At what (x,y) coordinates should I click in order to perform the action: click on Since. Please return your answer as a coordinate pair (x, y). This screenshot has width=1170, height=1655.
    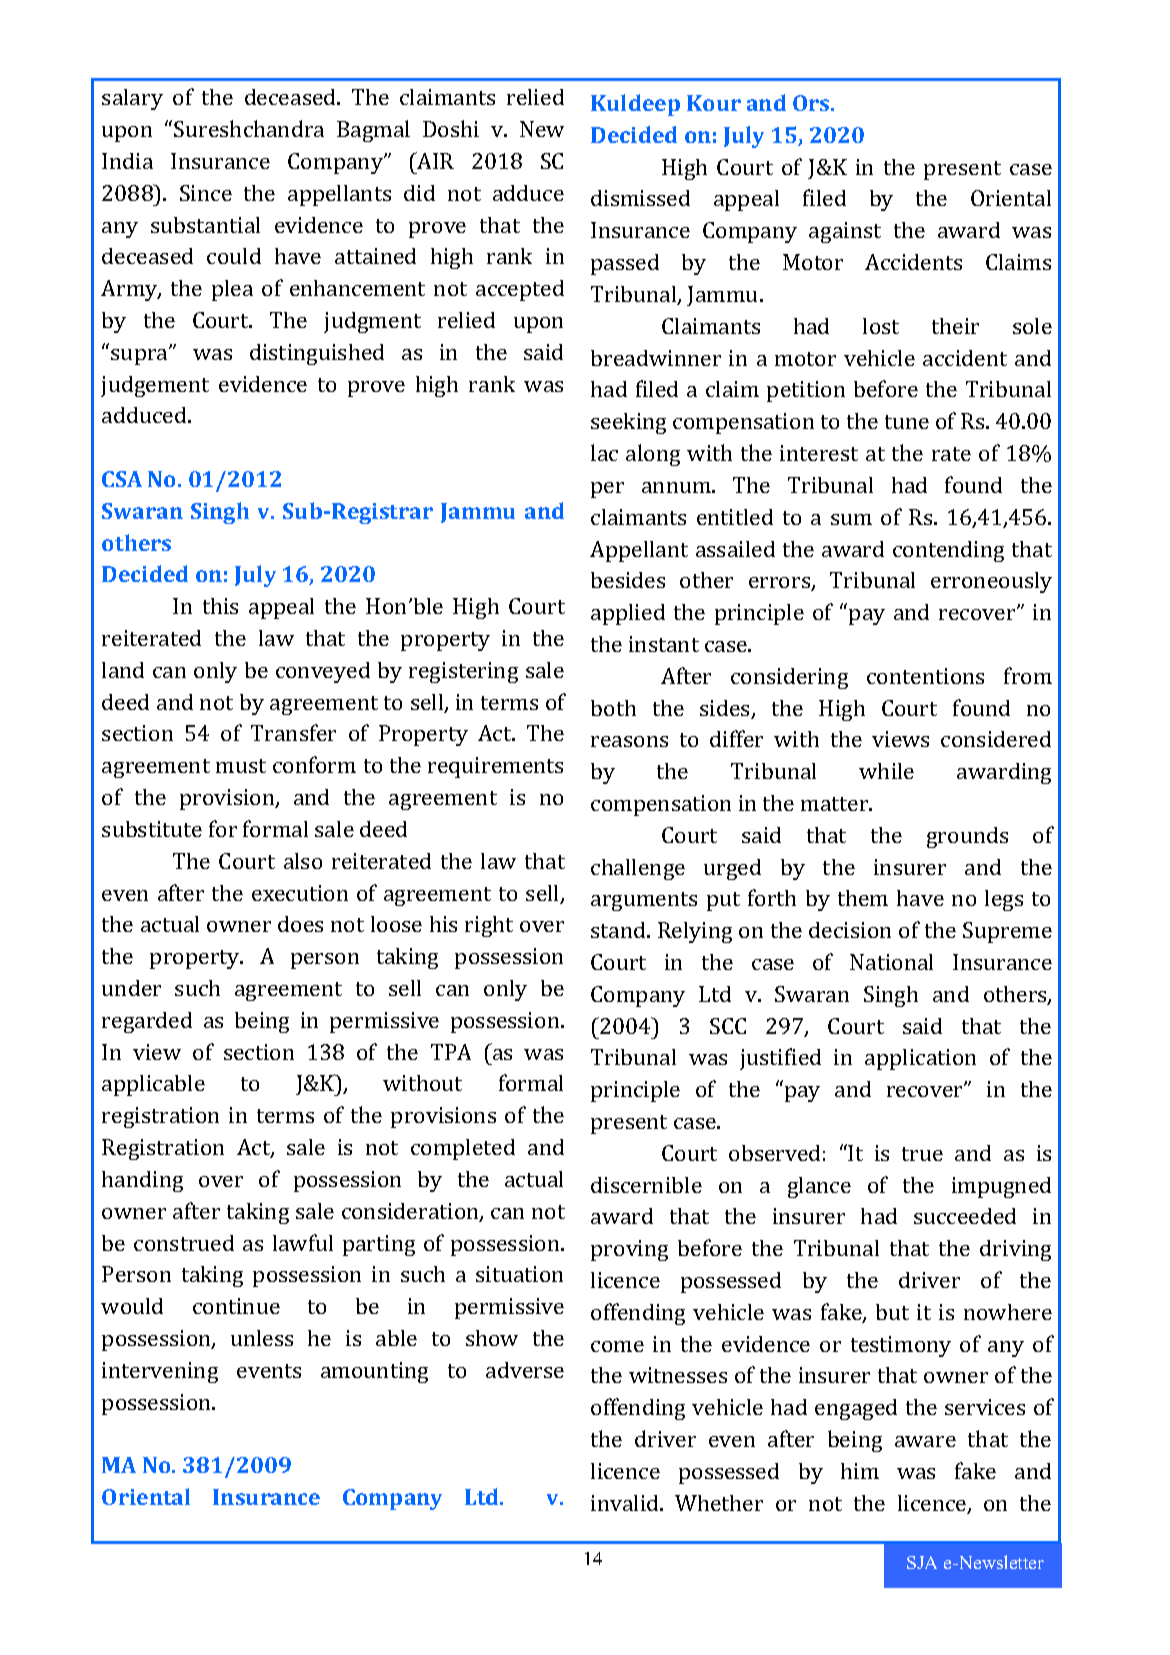
    Looking at the image, I should click on (206, 193).
